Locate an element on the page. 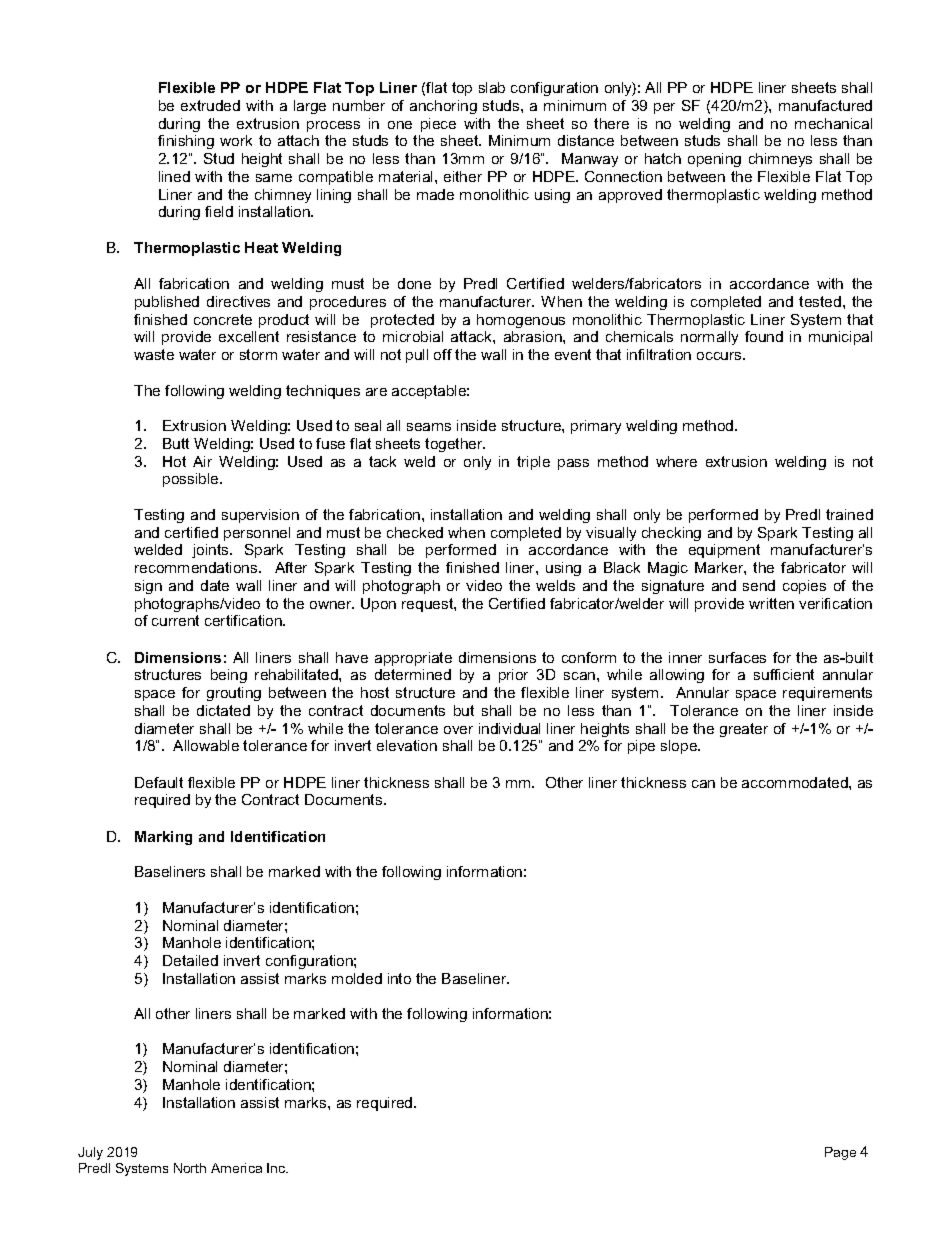 The image size is (952, 1233). found is located at coordinates (764, 336).
